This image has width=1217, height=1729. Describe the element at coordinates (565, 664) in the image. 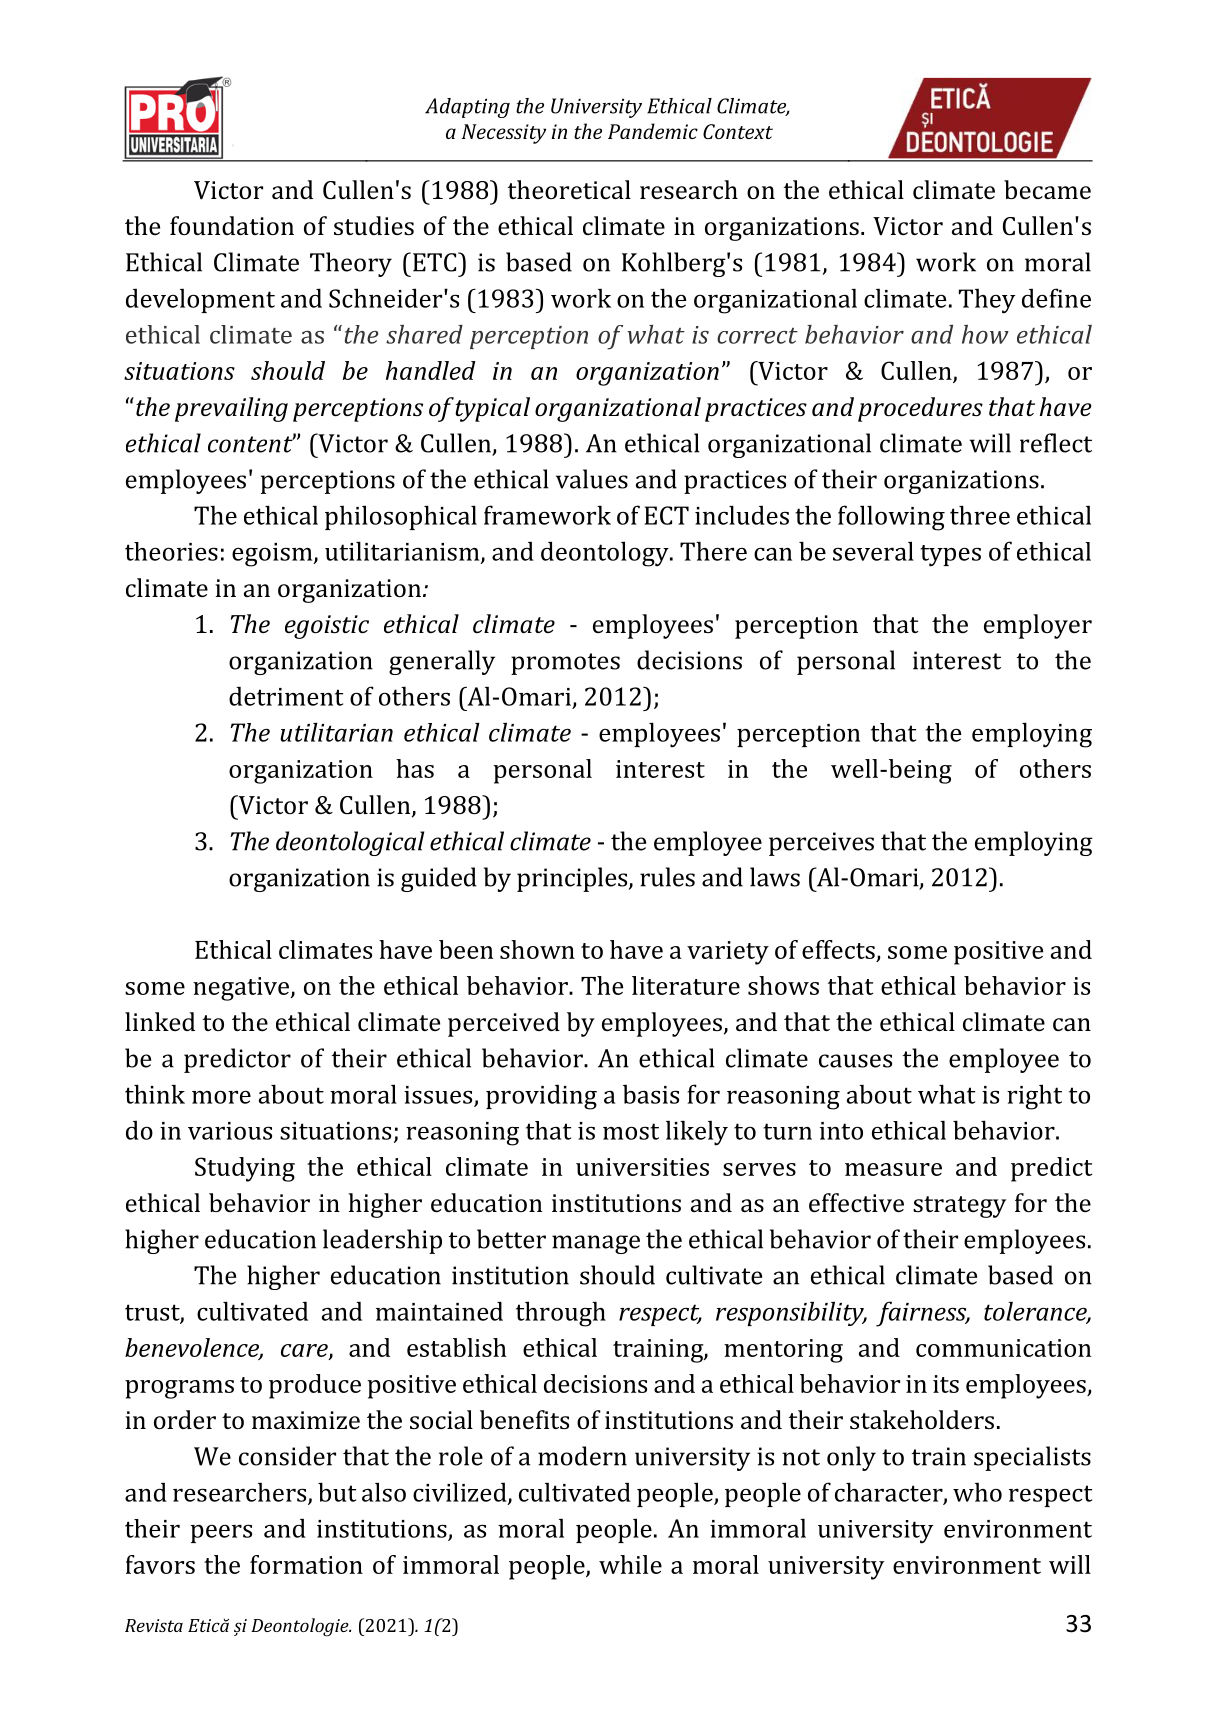

I see `promotes` at that location.
